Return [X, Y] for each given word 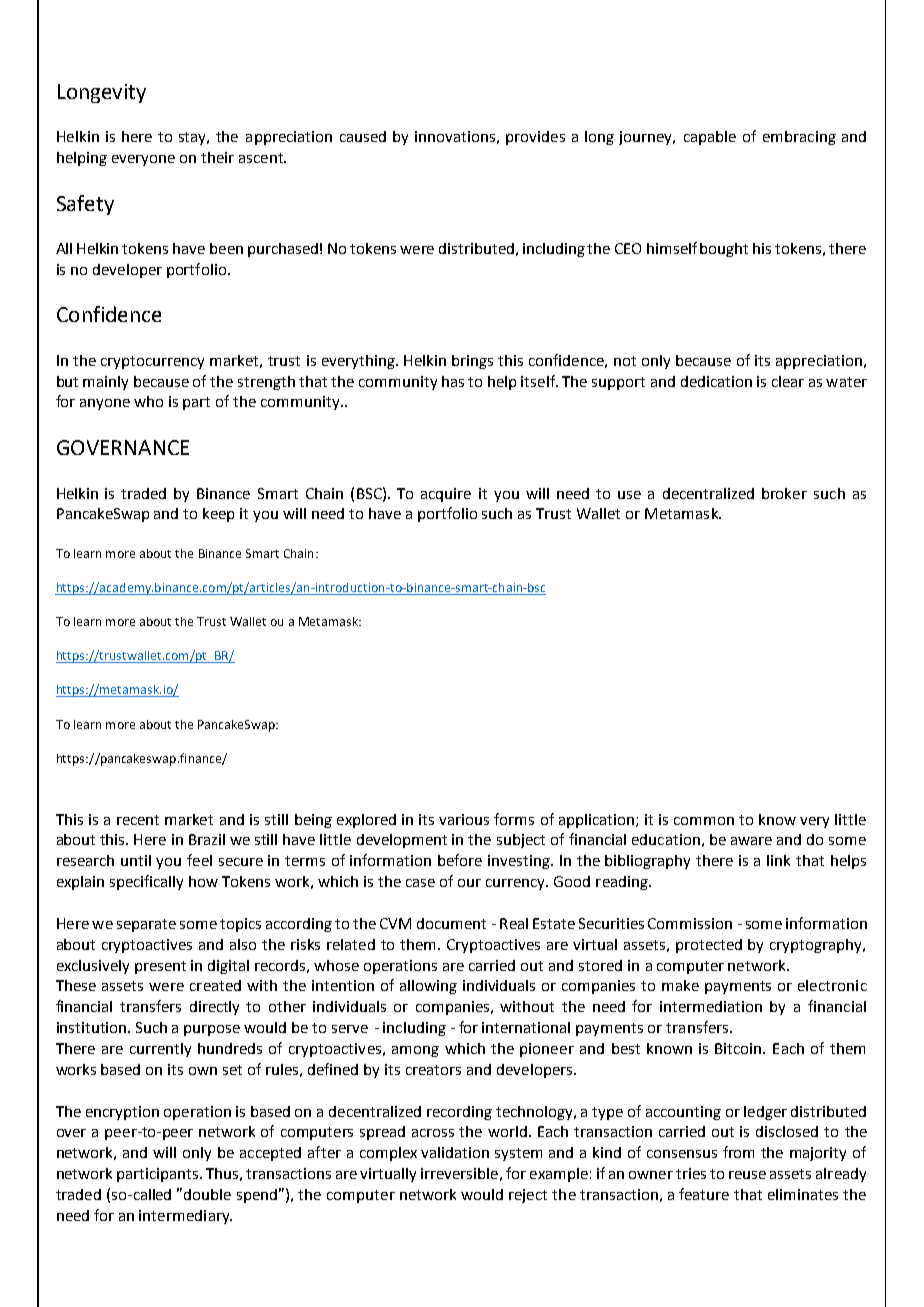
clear [788, 381]
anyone [105, 404]
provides [535, 138]
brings [472, 362]
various [464, 819]
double [207, 1194]
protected [709, 946]
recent [138, 820]
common [704, 821]
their [217, 157]
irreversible [459, 1173]
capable [710, 138]
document [451, 923]
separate [146, 925]
